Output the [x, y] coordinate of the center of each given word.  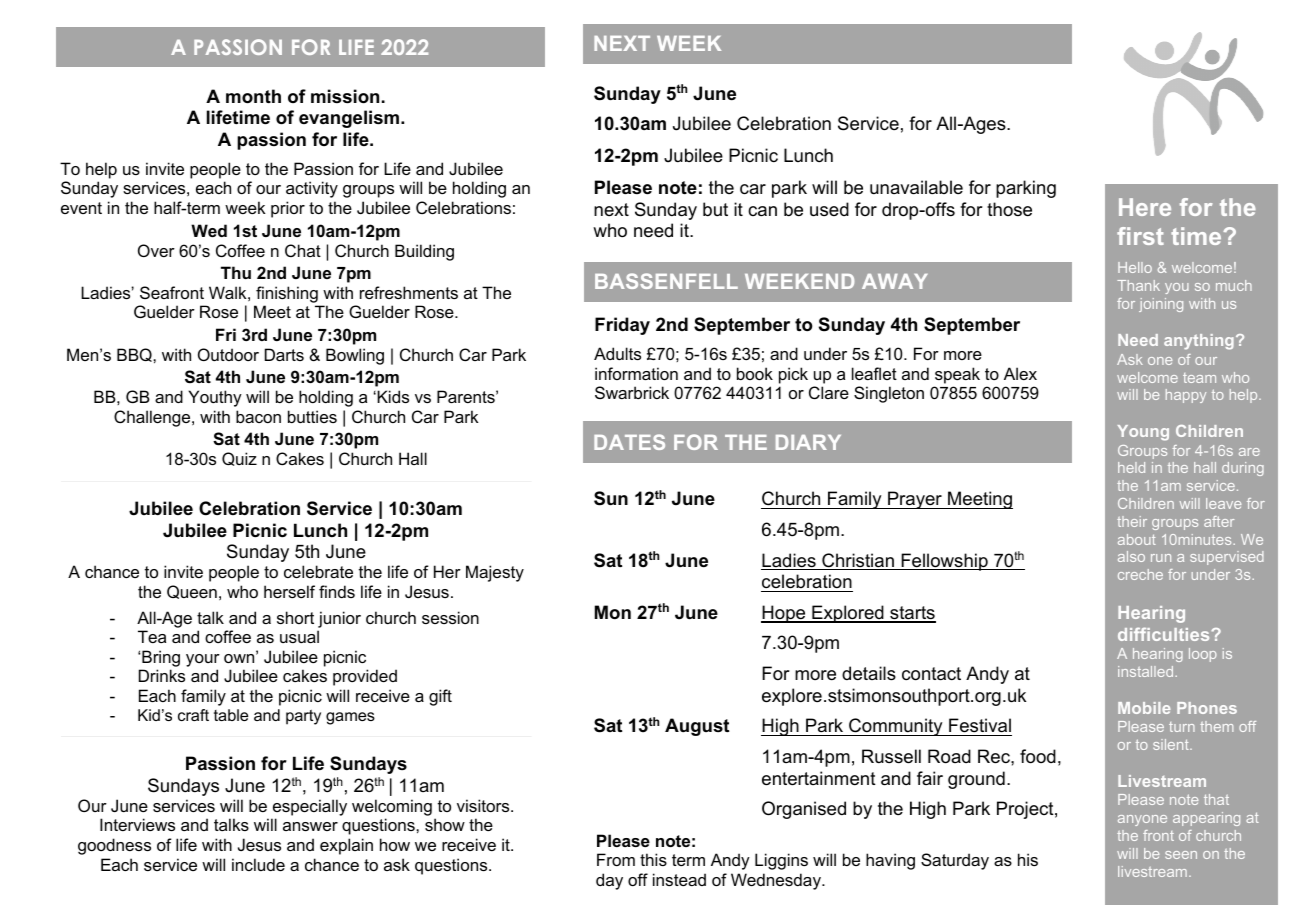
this [653, 859]
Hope [784, 614]
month [253, 96]
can [762, 211]
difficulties [1165, 634]
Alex [1020, 373]
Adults [617, 353]
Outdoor [228, 354]
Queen [192, 592]
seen [1181, 855]
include [258, 864]
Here [1145, 207]
